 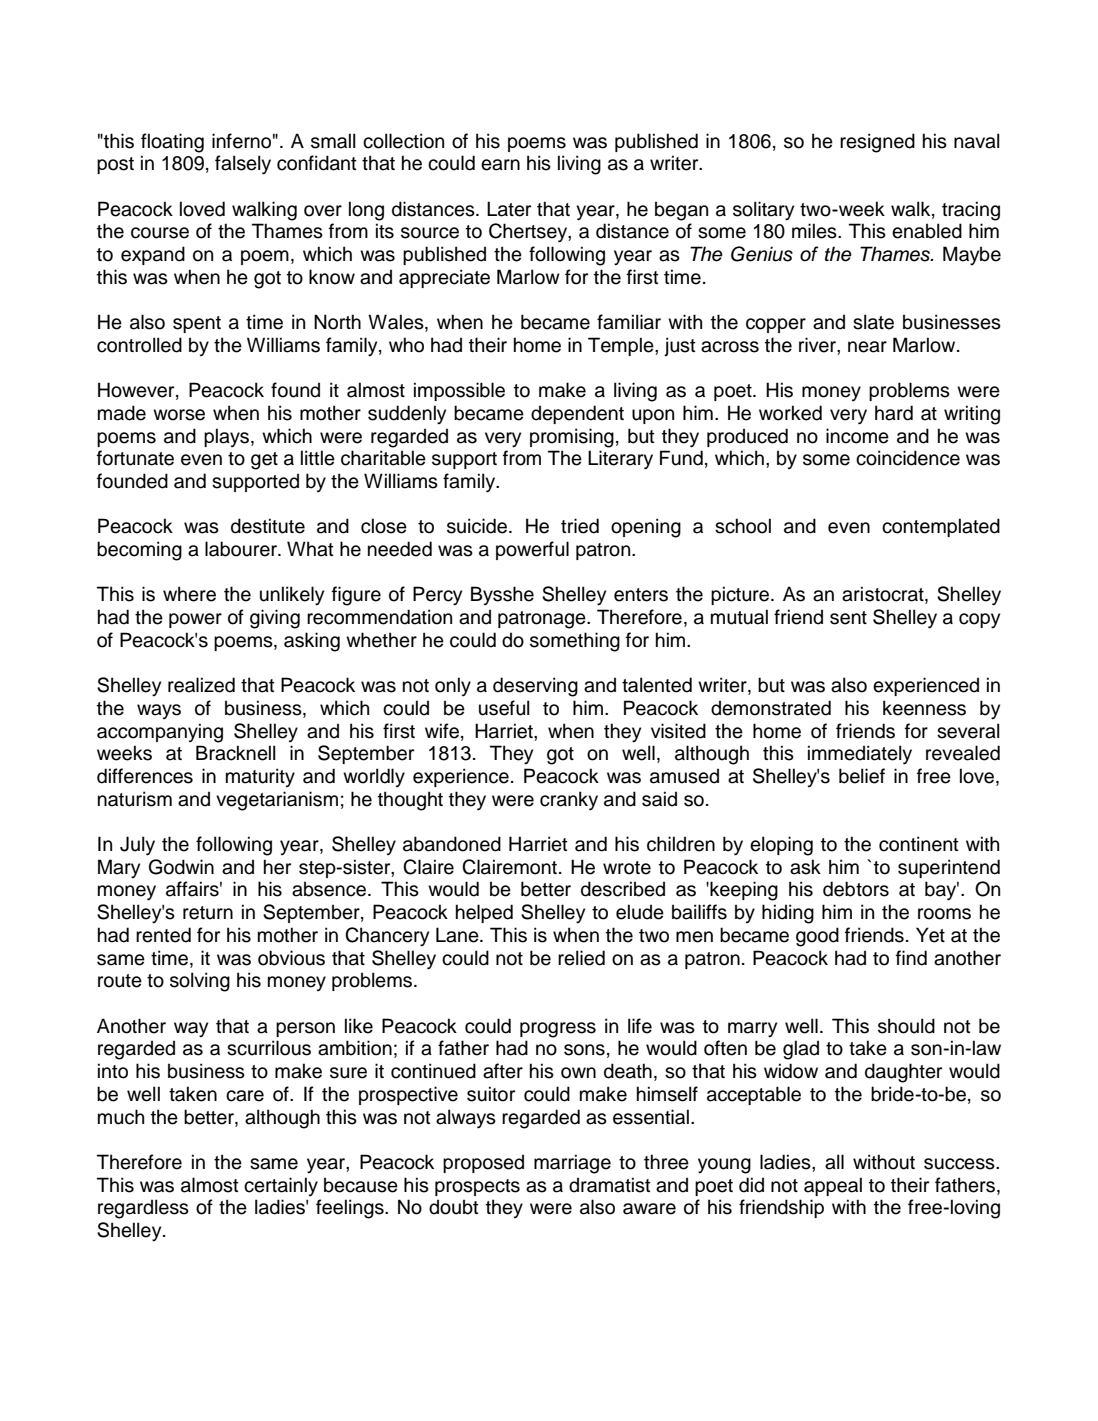 What do you see at coordinates (208, 913) in the screenshot?
I see `return` at bounding box center [208, 913].
